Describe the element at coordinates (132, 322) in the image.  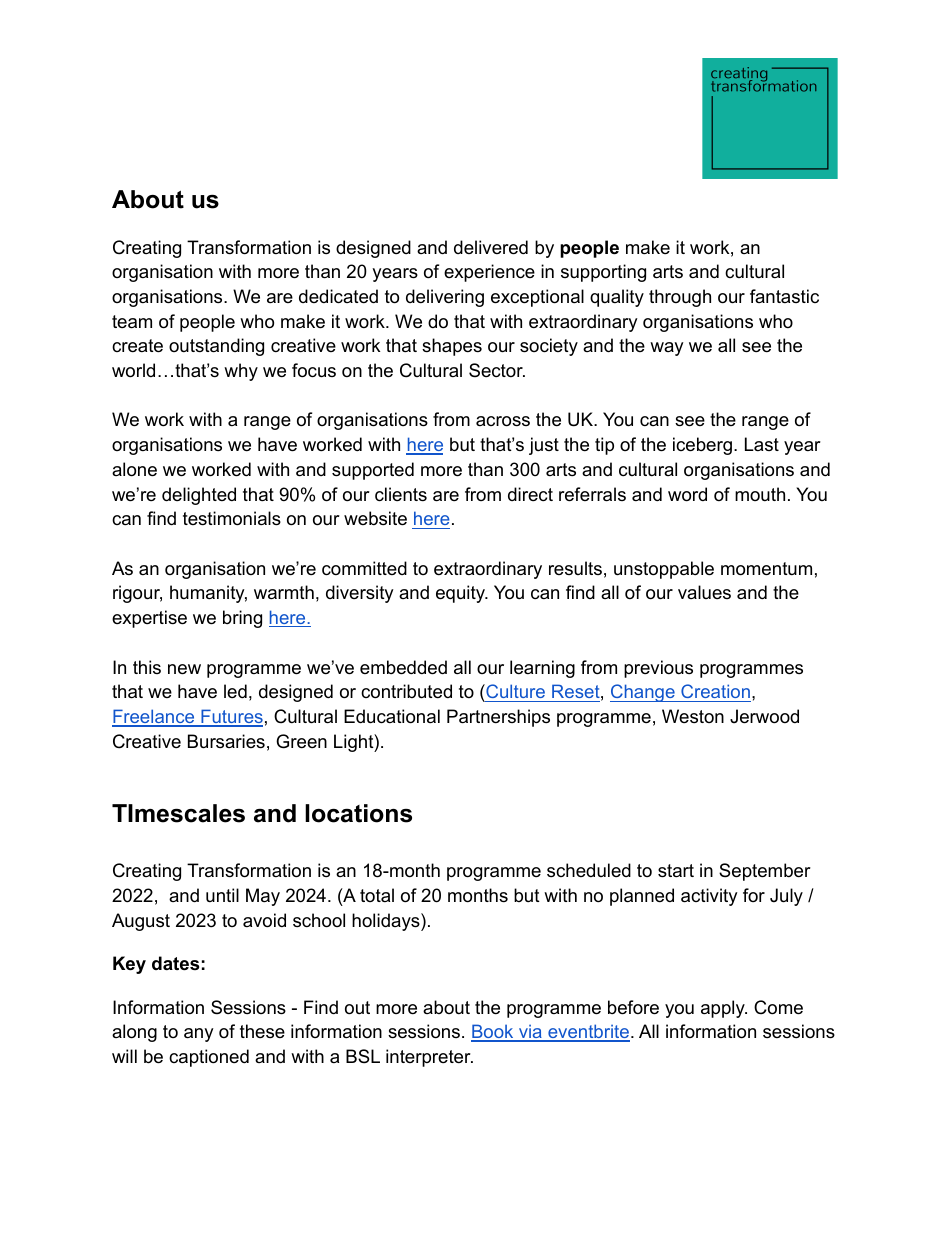
I see `team` at that location.
